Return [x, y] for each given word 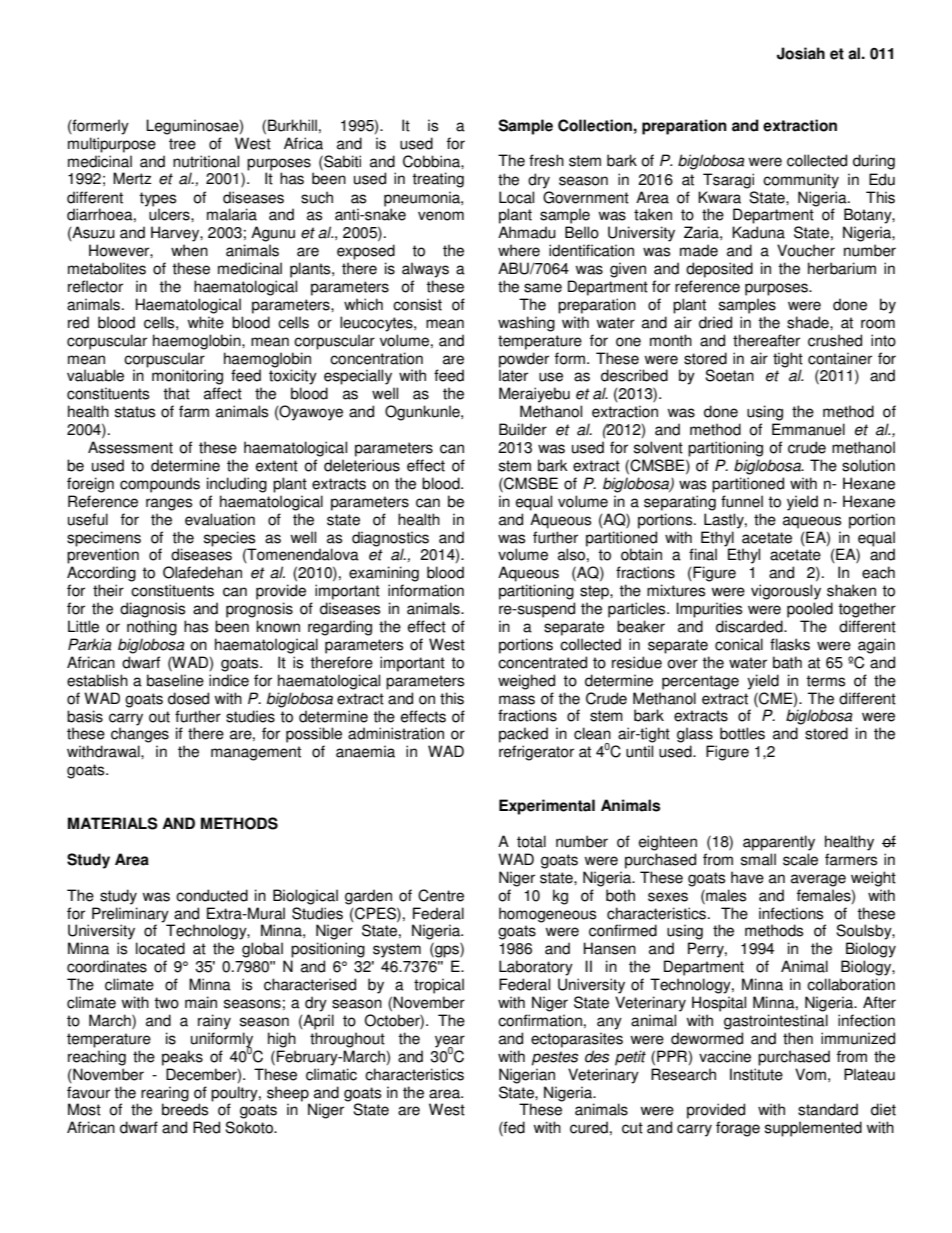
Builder [523, 429]
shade [809, 322]
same [543, 288]
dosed [188, 698]
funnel [742, 501]
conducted [212, 895]
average [818, 880]
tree [182, 144]
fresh [546, 160]
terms [825, 681]
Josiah [801, 53]
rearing [165, 1094]
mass [517, 700]
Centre [441, 895]
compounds [160, 485]
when [189, 250]
